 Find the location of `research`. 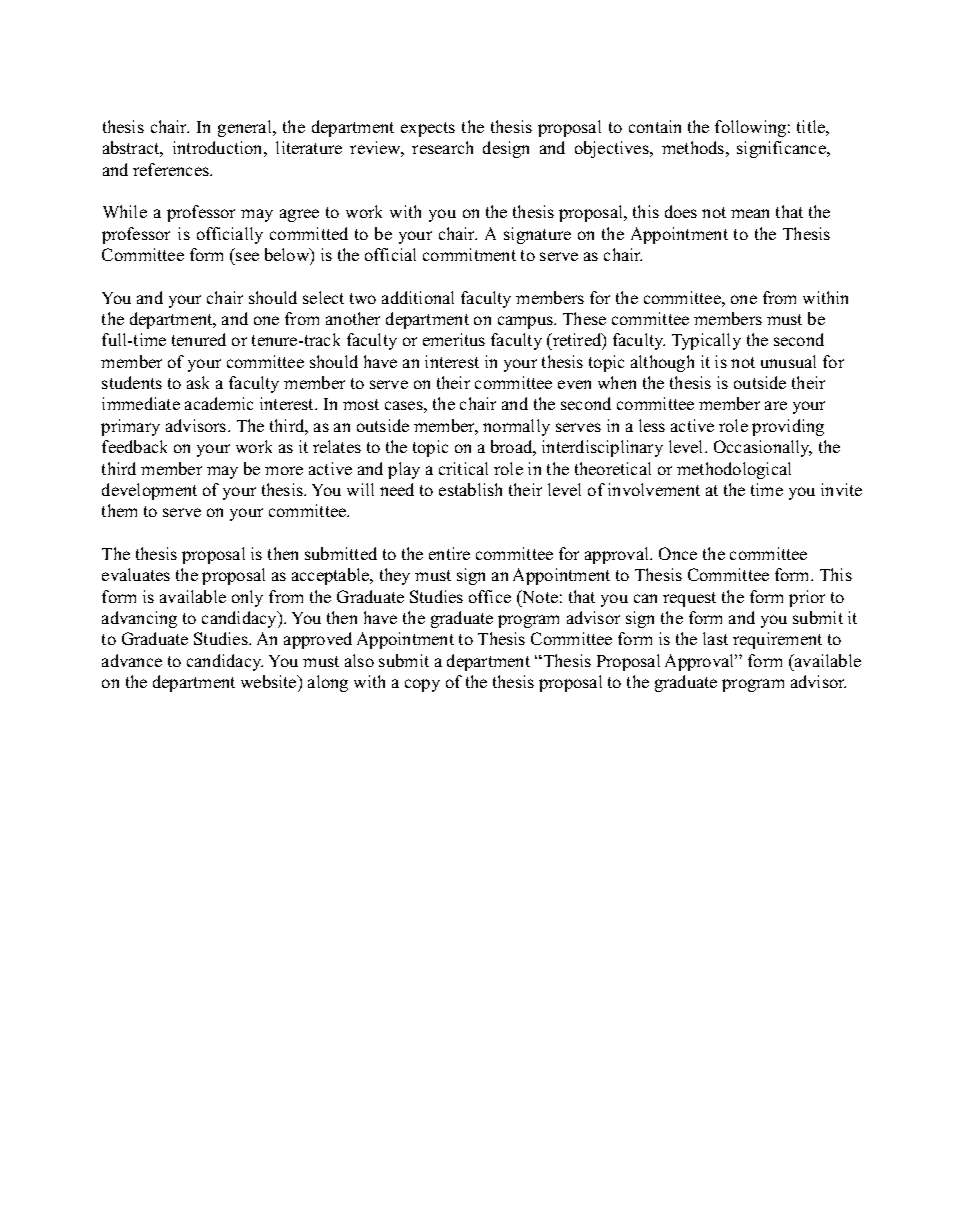

research is located at coordinates (442, 147).
